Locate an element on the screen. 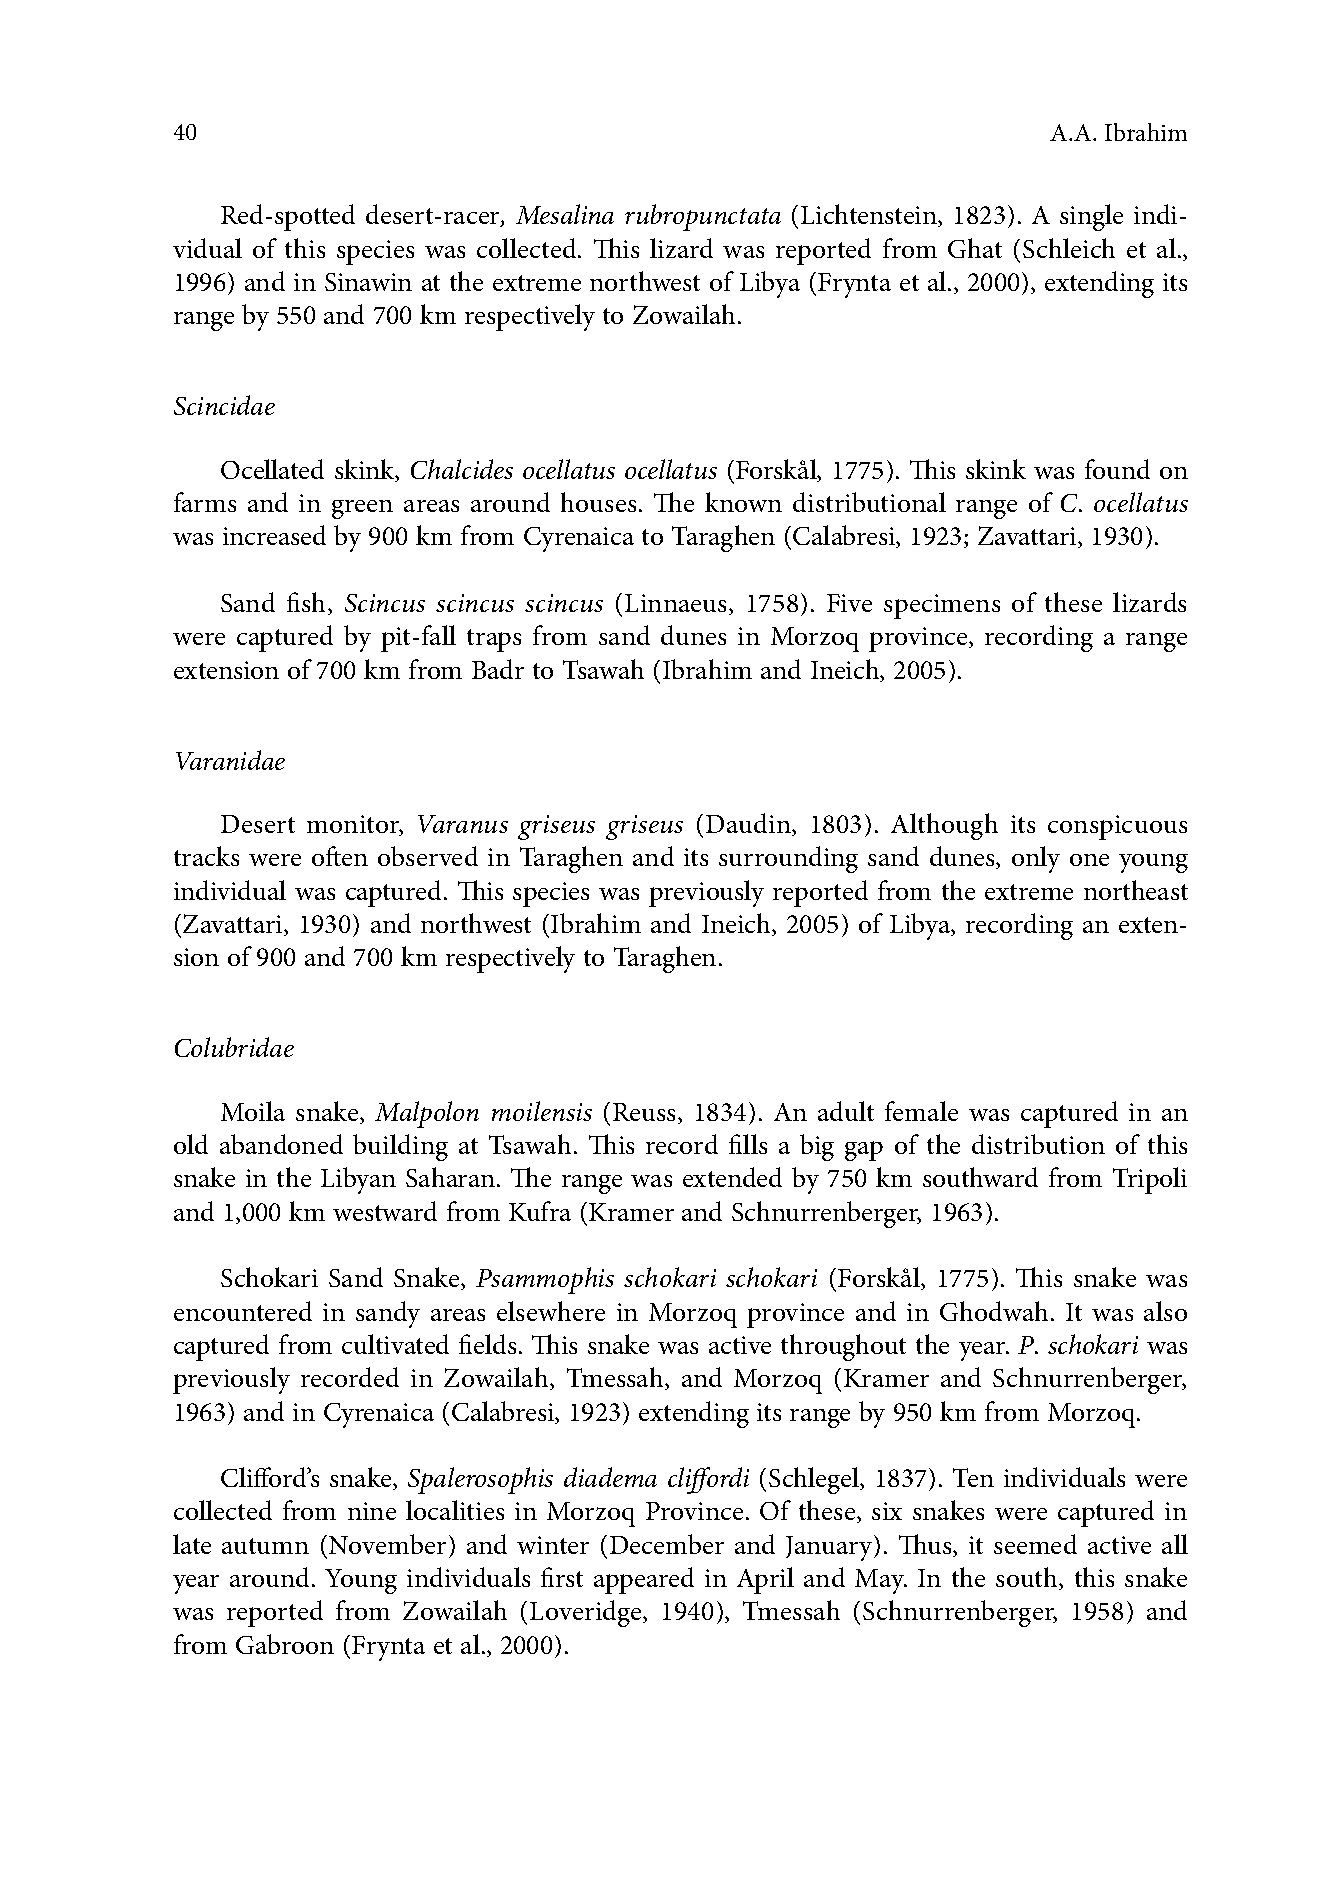 The image size is (1338, 1889). autumn is located at coordinates (265, 1546).
